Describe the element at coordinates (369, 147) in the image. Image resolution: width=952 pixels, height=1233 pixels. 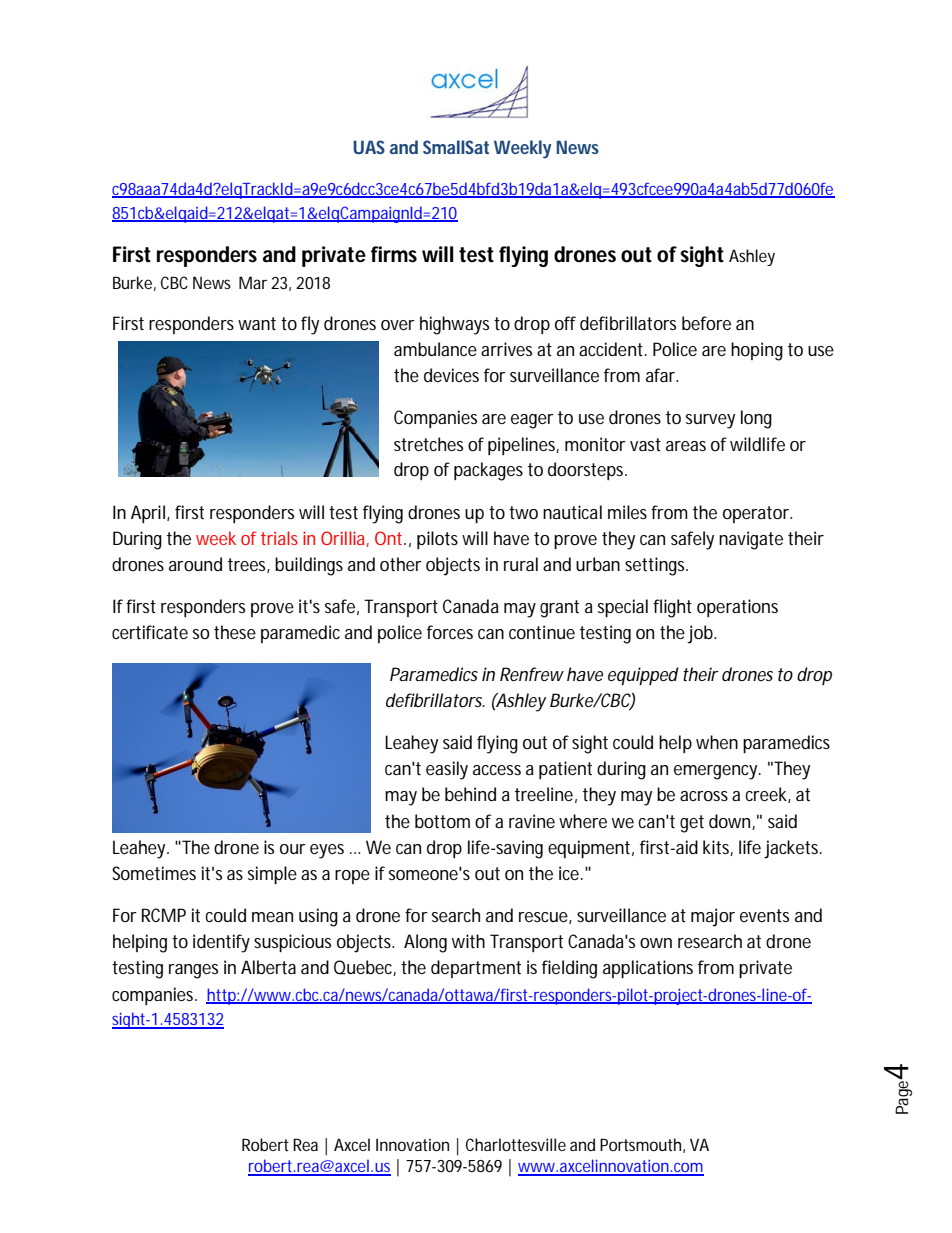
I see `UAS` at that location.
